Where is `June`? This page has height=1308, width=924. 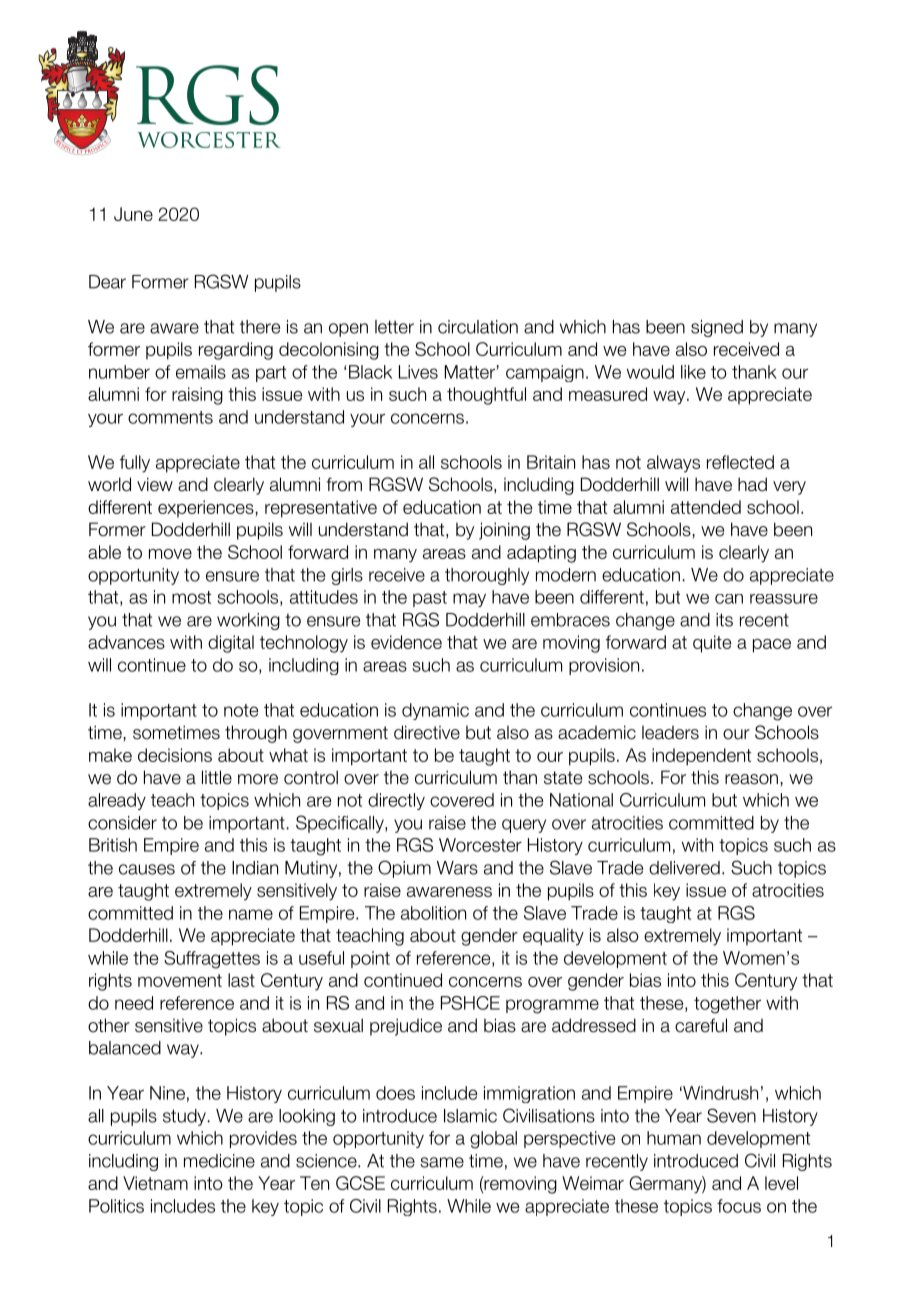
June is located at coordinates (133, 214).
